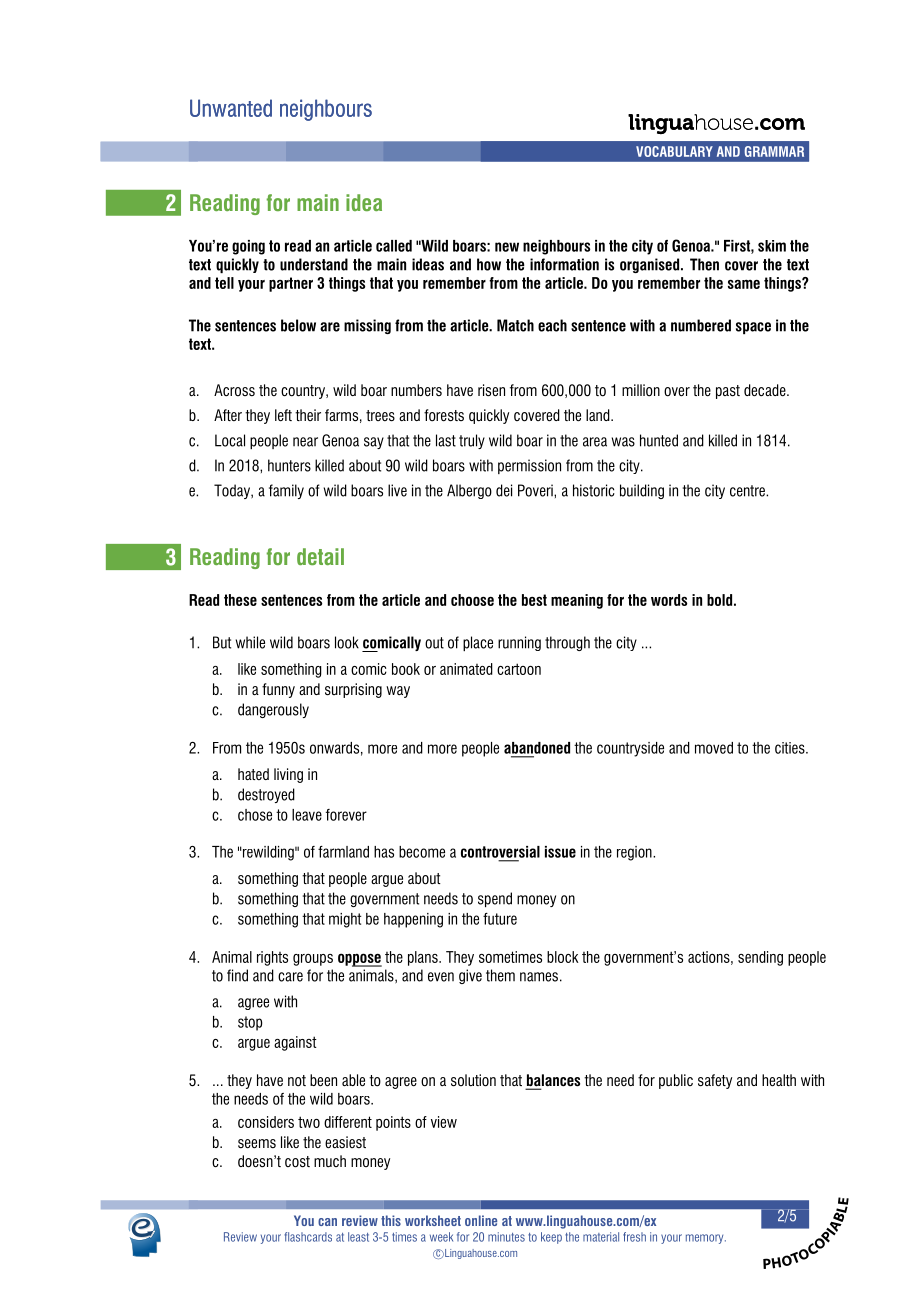 The image size is (924, 1308). Describe the element at coordinates (286, 491) in the page. I see `family` at that location.
